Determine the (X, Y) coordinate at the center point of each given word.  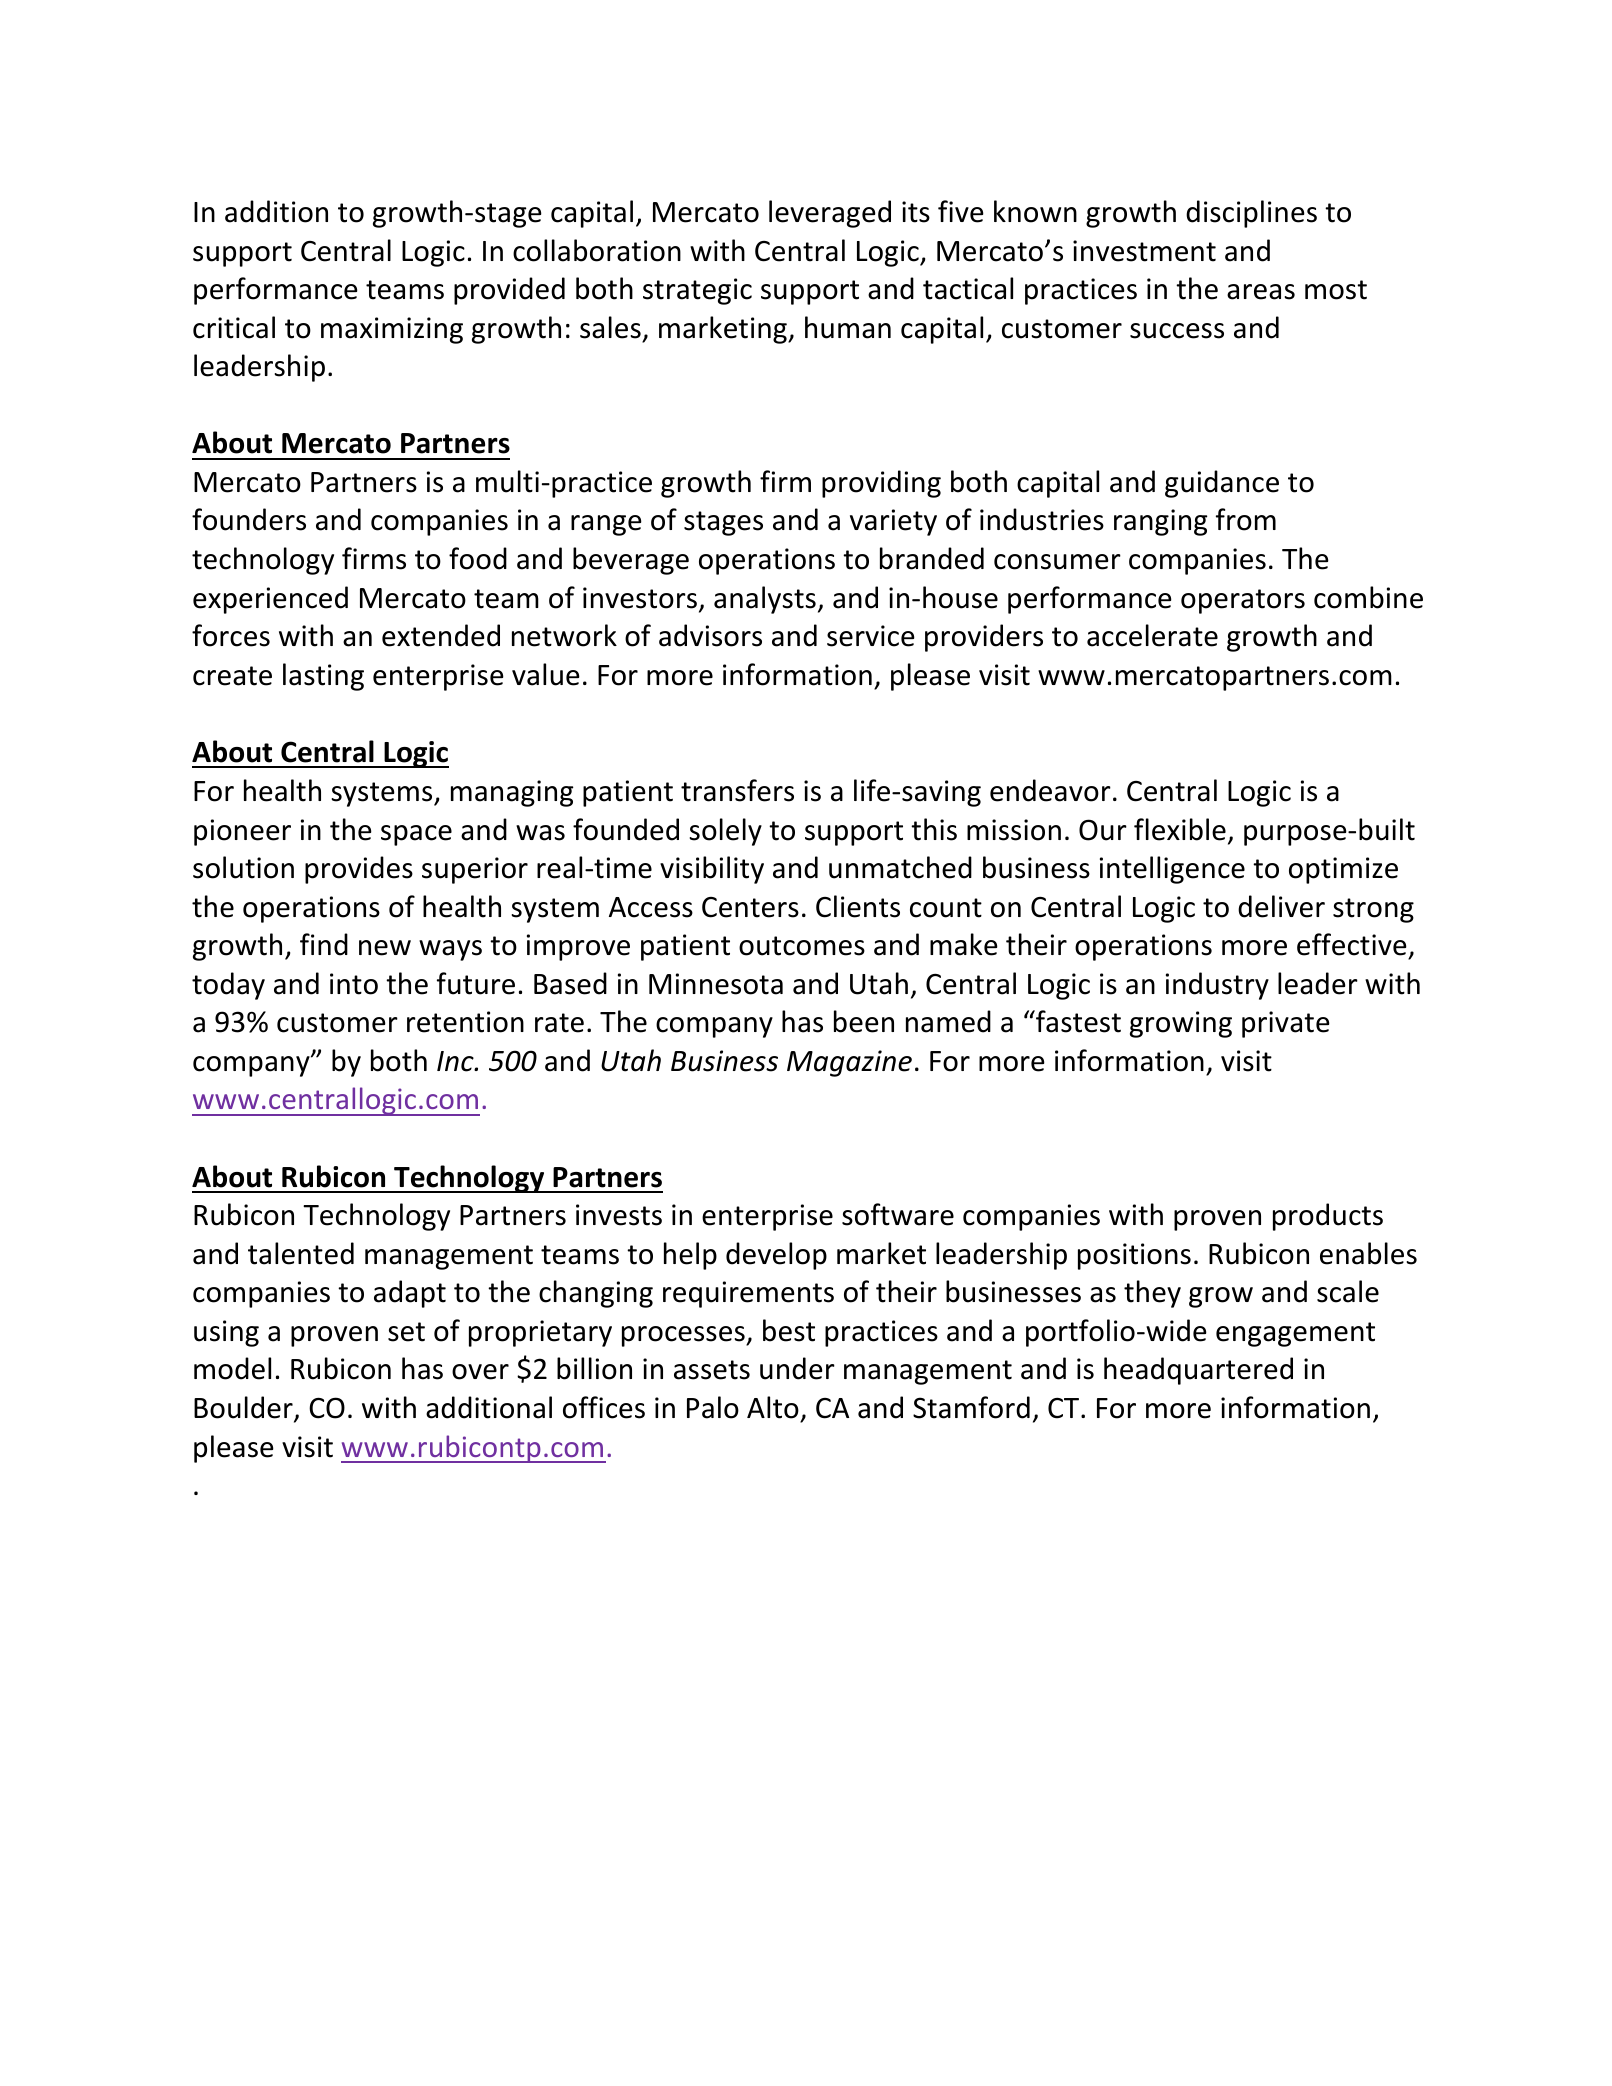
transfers (737, 790)
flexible (1180, 829)
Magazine (849, 1063)
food (478, 558)
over (480, 1372)
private (1286, 1024)
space (416, 835)
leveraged (830, 214)
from (1246, 519)
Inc (456, 1061)
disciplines (1251, 214)
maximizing (392, 330)
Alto (773, 1407)
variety (893, 522)
